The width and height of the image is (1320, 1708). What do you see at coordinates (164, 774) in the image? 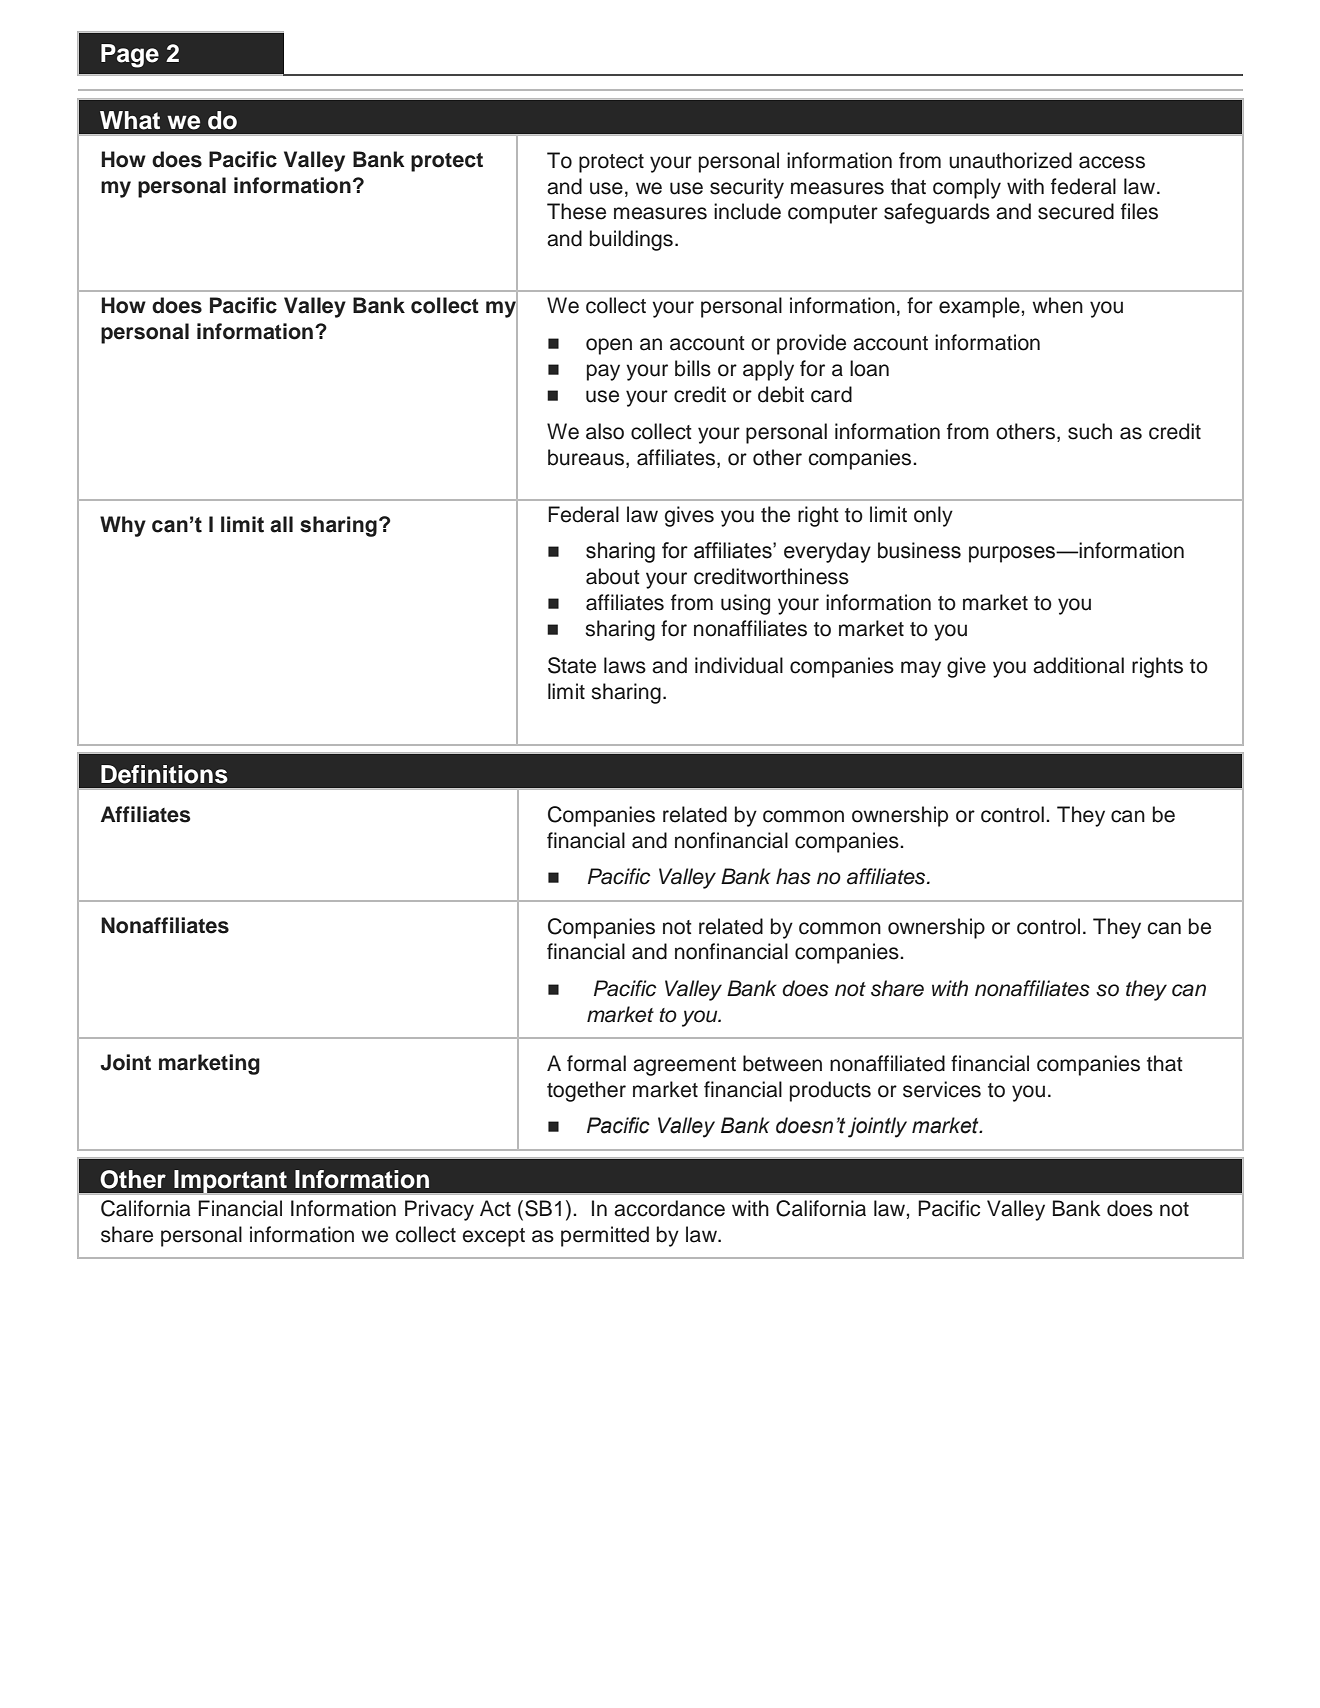
I see `Definitions` at bounding box center [164, 774].
